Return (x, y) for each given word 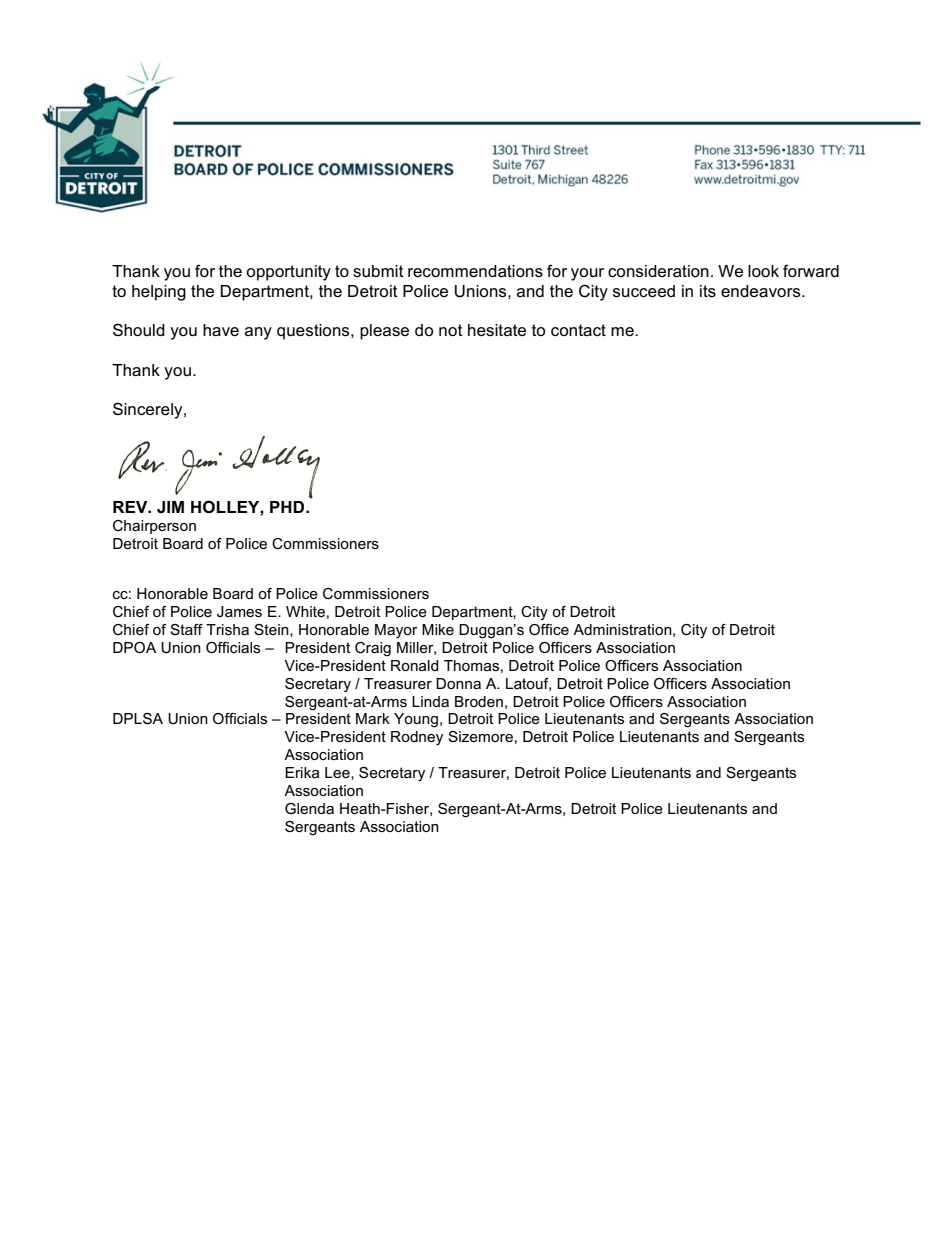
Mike (438, 629)
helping (159, 293)
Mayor (396, 631)
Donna (458, 683)
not (451, 330)
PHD (288, 507)
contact (578, 330)
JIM (170, 507)
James (239, 611)
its (708, 291)
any (258, 333)
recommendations (475, 271)
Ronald (415, 665)
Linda (430, 701)
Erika (302, 772)
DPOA (134, 647)
